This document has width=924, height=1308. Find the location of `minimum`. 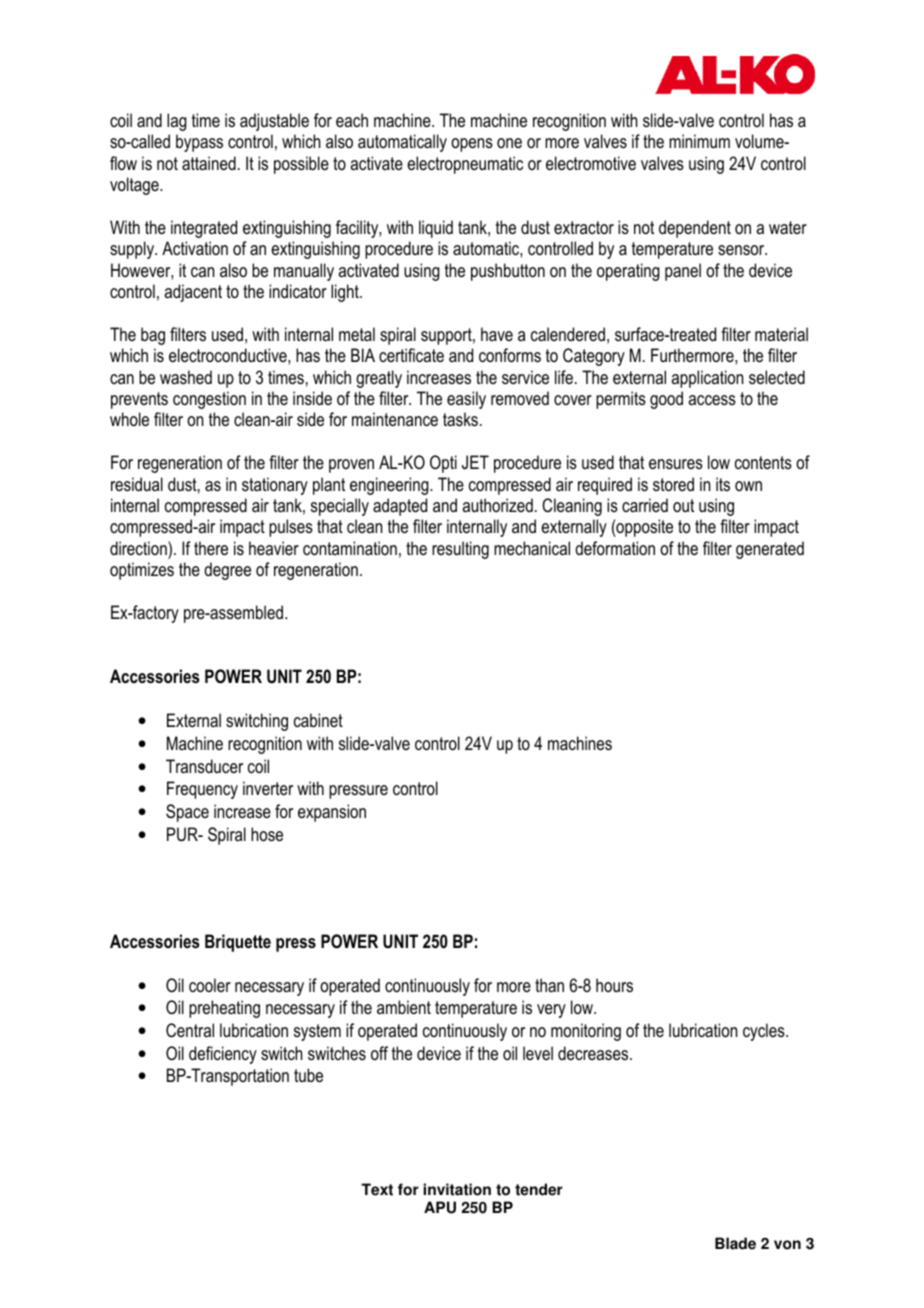

minimum is located at coordinates (699, 141).
